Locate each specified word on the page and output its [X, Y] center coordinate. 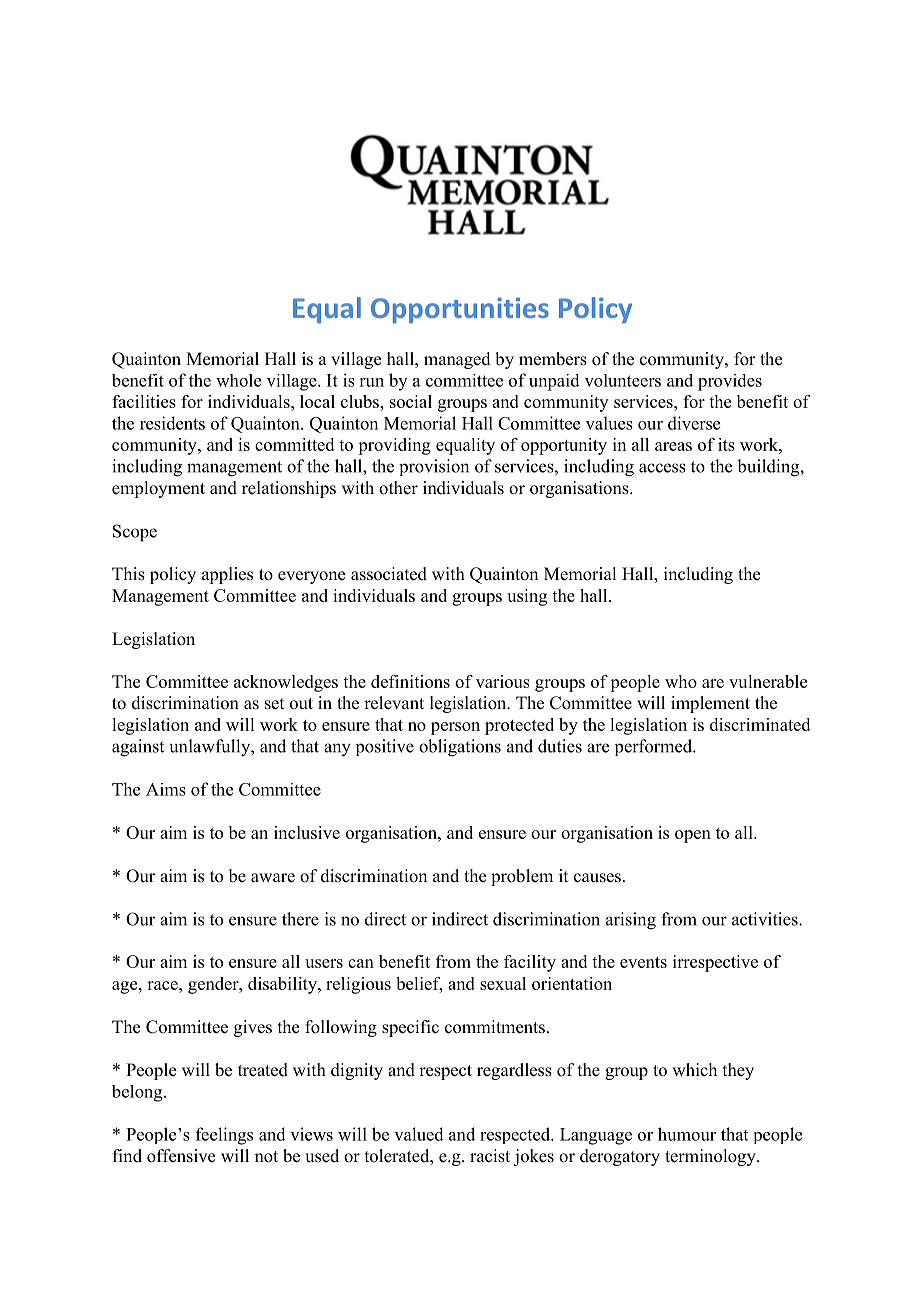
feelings [224, 1136]
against [138, 748]
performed [654, 747]
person [455, 728]
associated [389, 574]
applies [227, 575]
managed [457, 360]
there [300, 919]
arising [631, 921]
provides [730, 382]
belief [419, 985]
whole [238, 380]
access [662, 468]
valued [419, 1134]
